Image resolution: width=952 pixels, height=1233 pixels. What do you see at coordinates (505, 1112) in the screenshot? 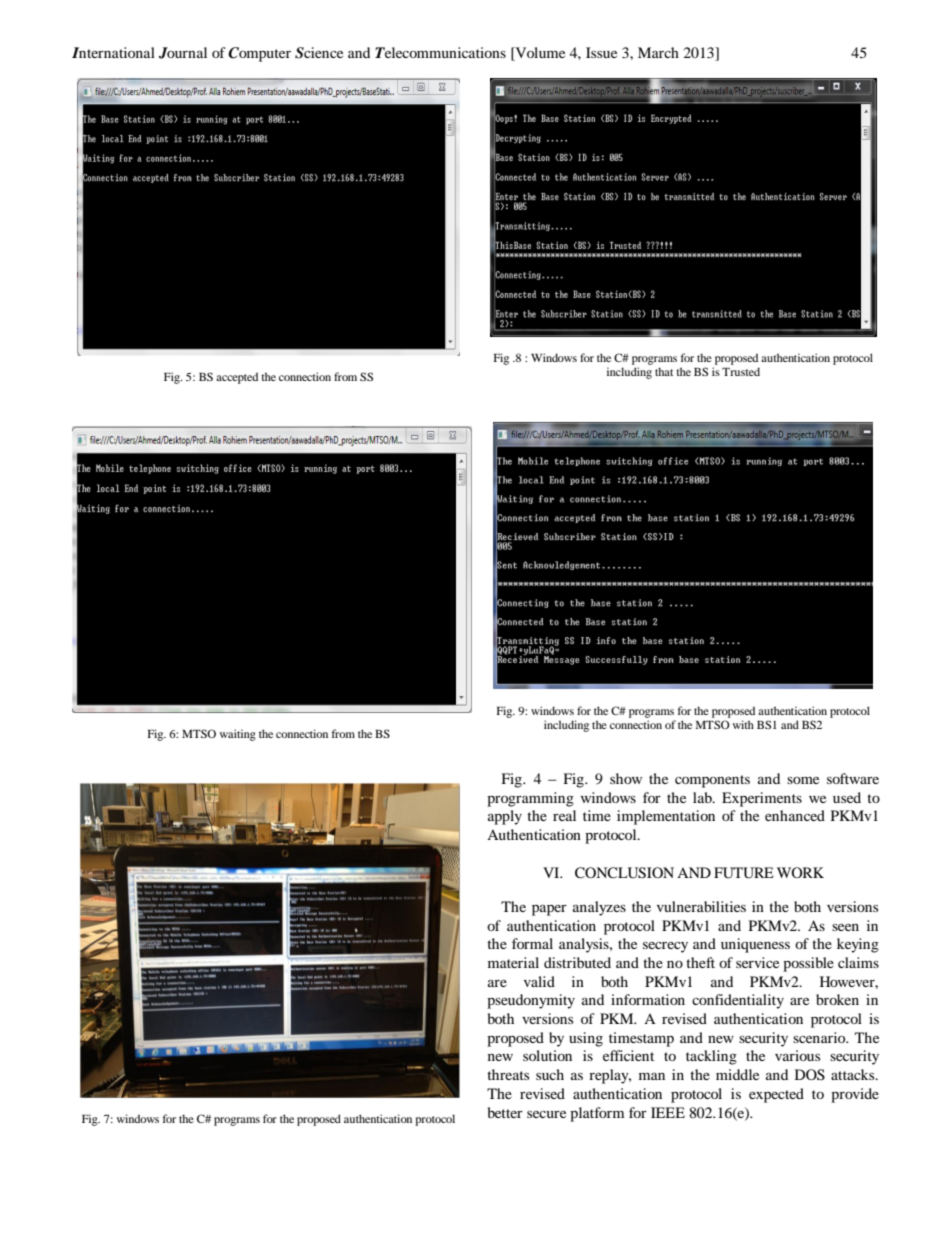
I see `better` at bounding box center [505, 1112].
